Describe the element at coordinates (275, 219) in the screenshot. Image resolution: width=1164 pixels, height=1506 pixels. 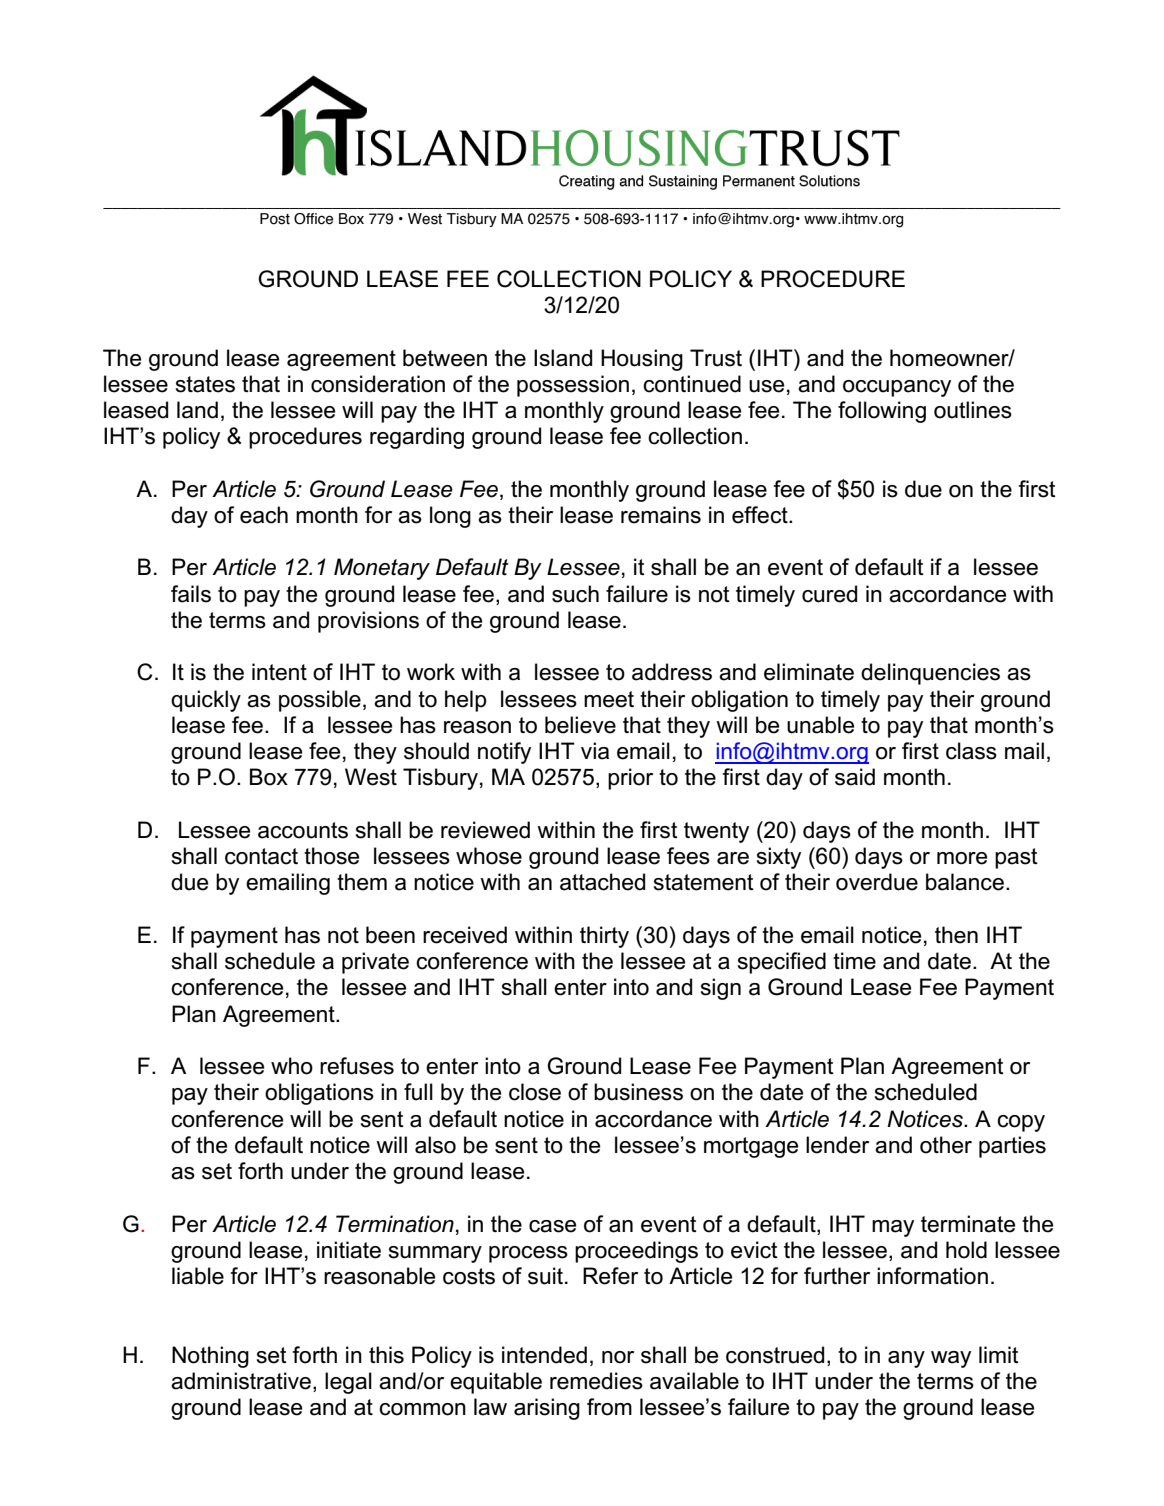
I see `Post` at that location.
